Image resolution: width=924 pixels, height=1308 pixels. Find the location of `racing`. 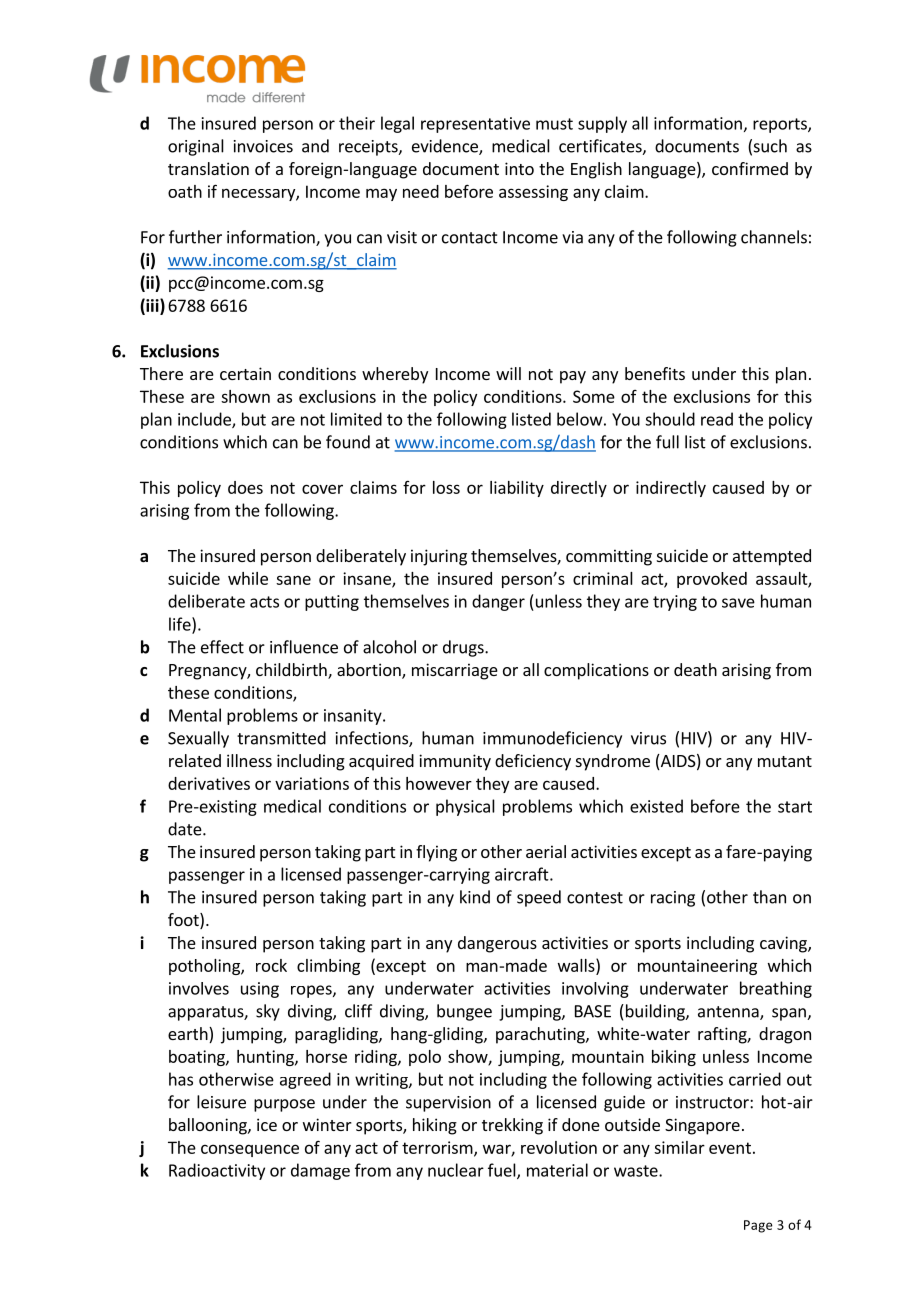

racing is located at coordinates (673, 899).
